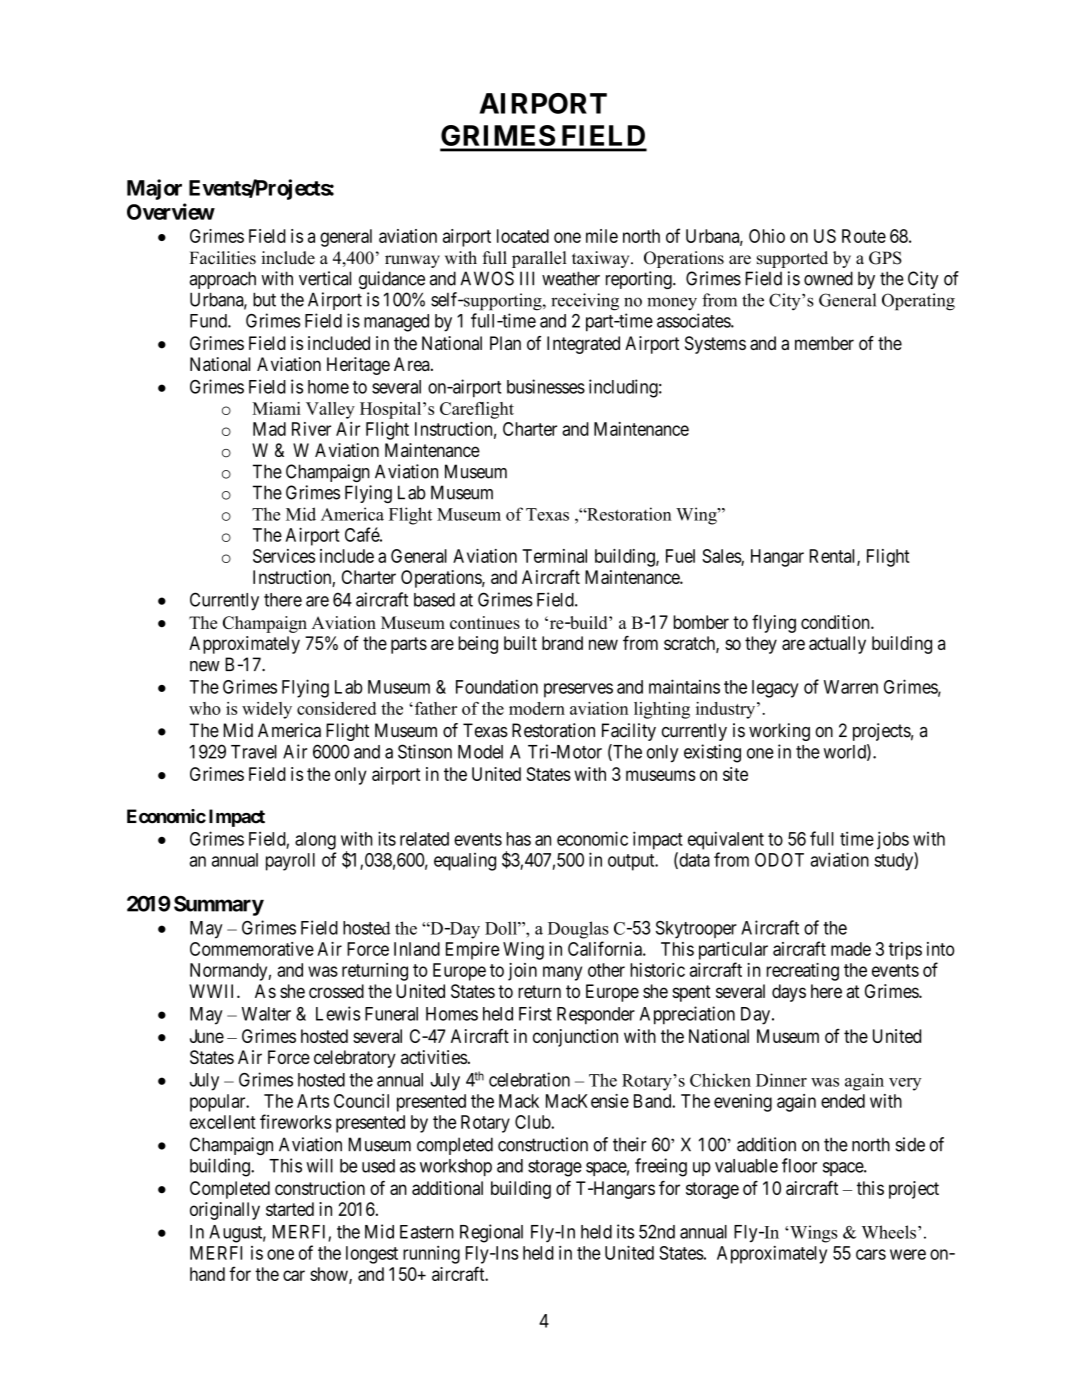  Describe the element at coordinates (537, 708) in the document. I see `modern` at that location.
